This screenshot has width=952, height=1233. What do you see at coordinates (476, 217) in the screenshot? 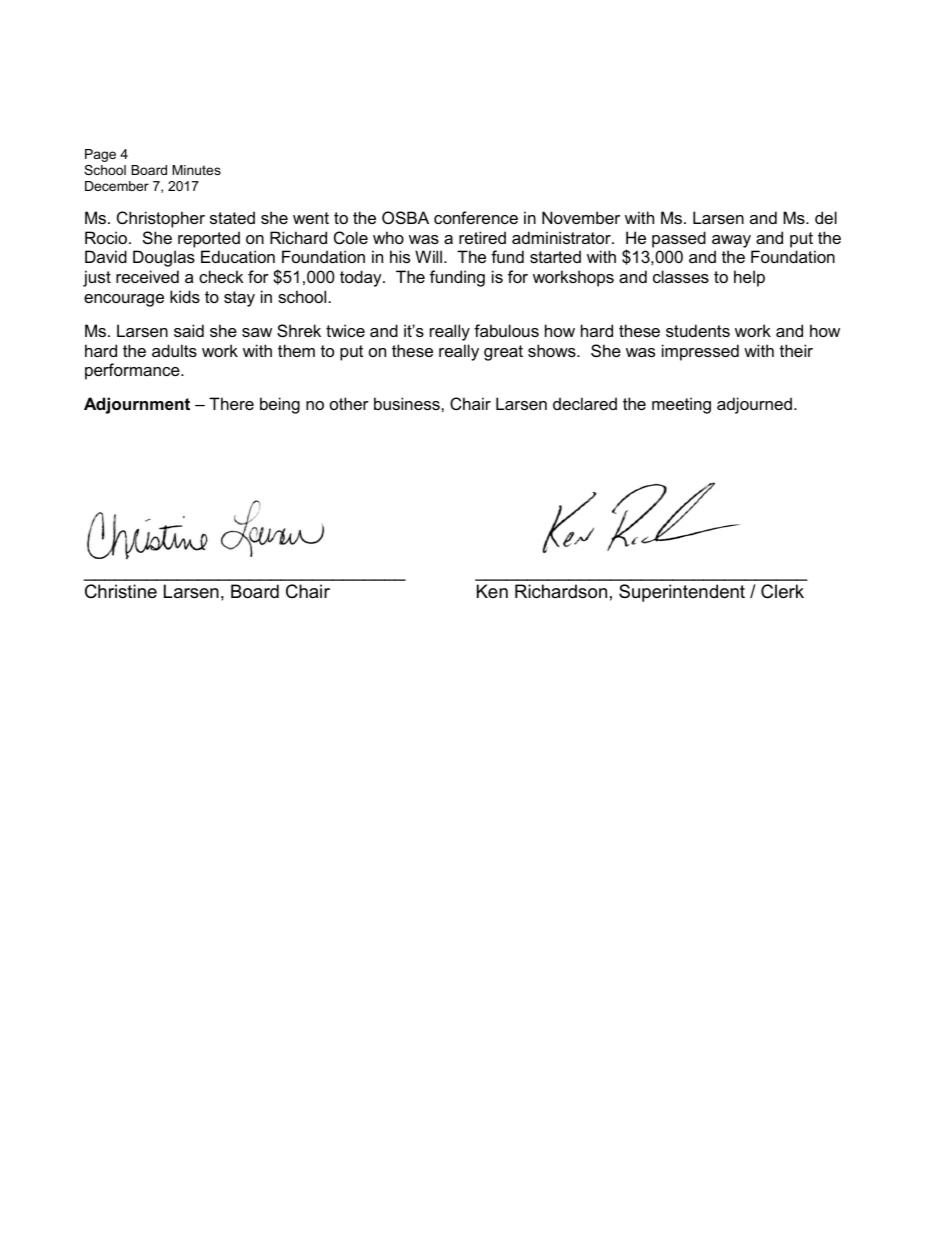
I see `conference` at bounding box center [476, 217].
